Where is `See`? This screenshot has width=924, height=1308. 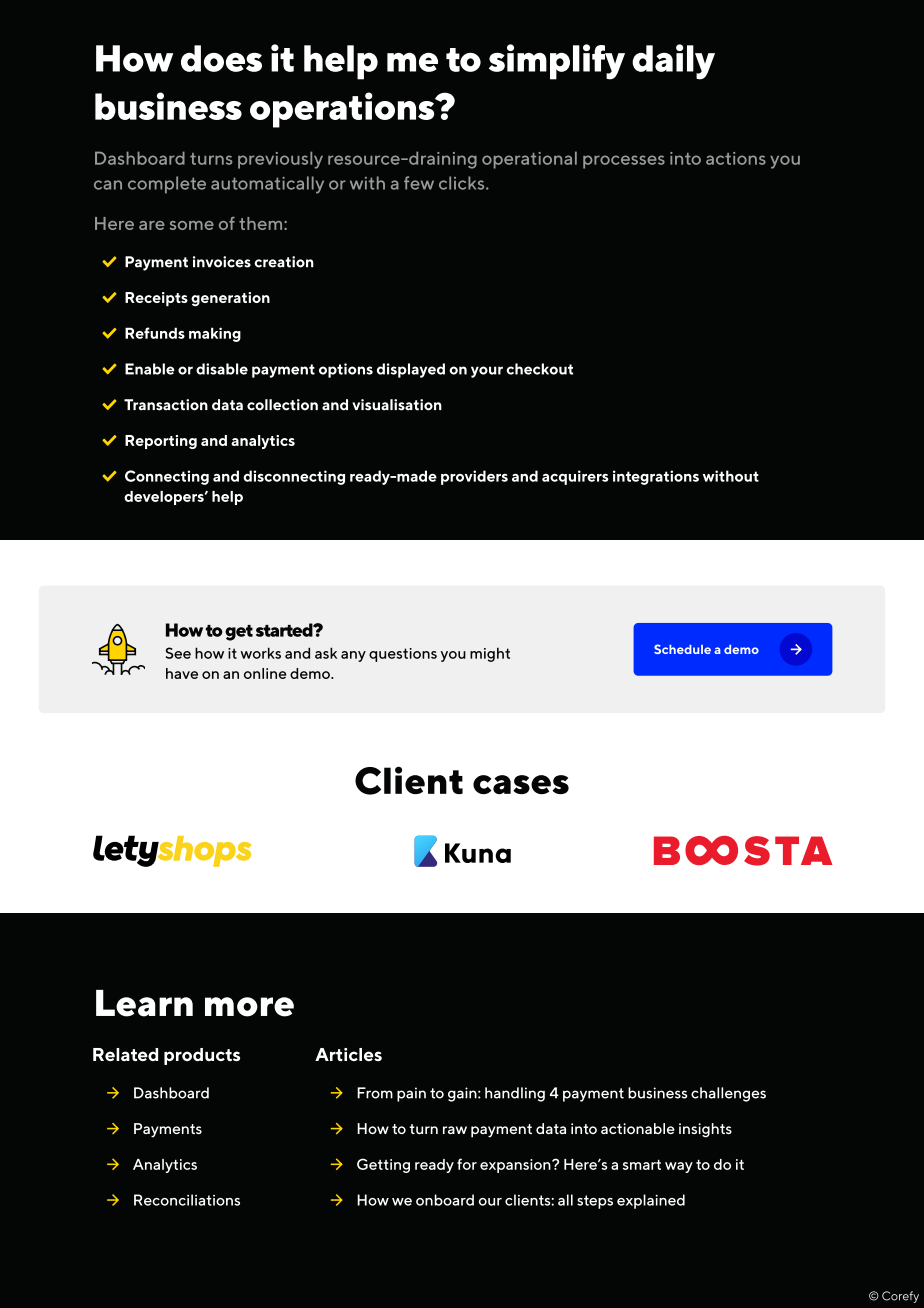
See is located at coordinates (178, 653).
